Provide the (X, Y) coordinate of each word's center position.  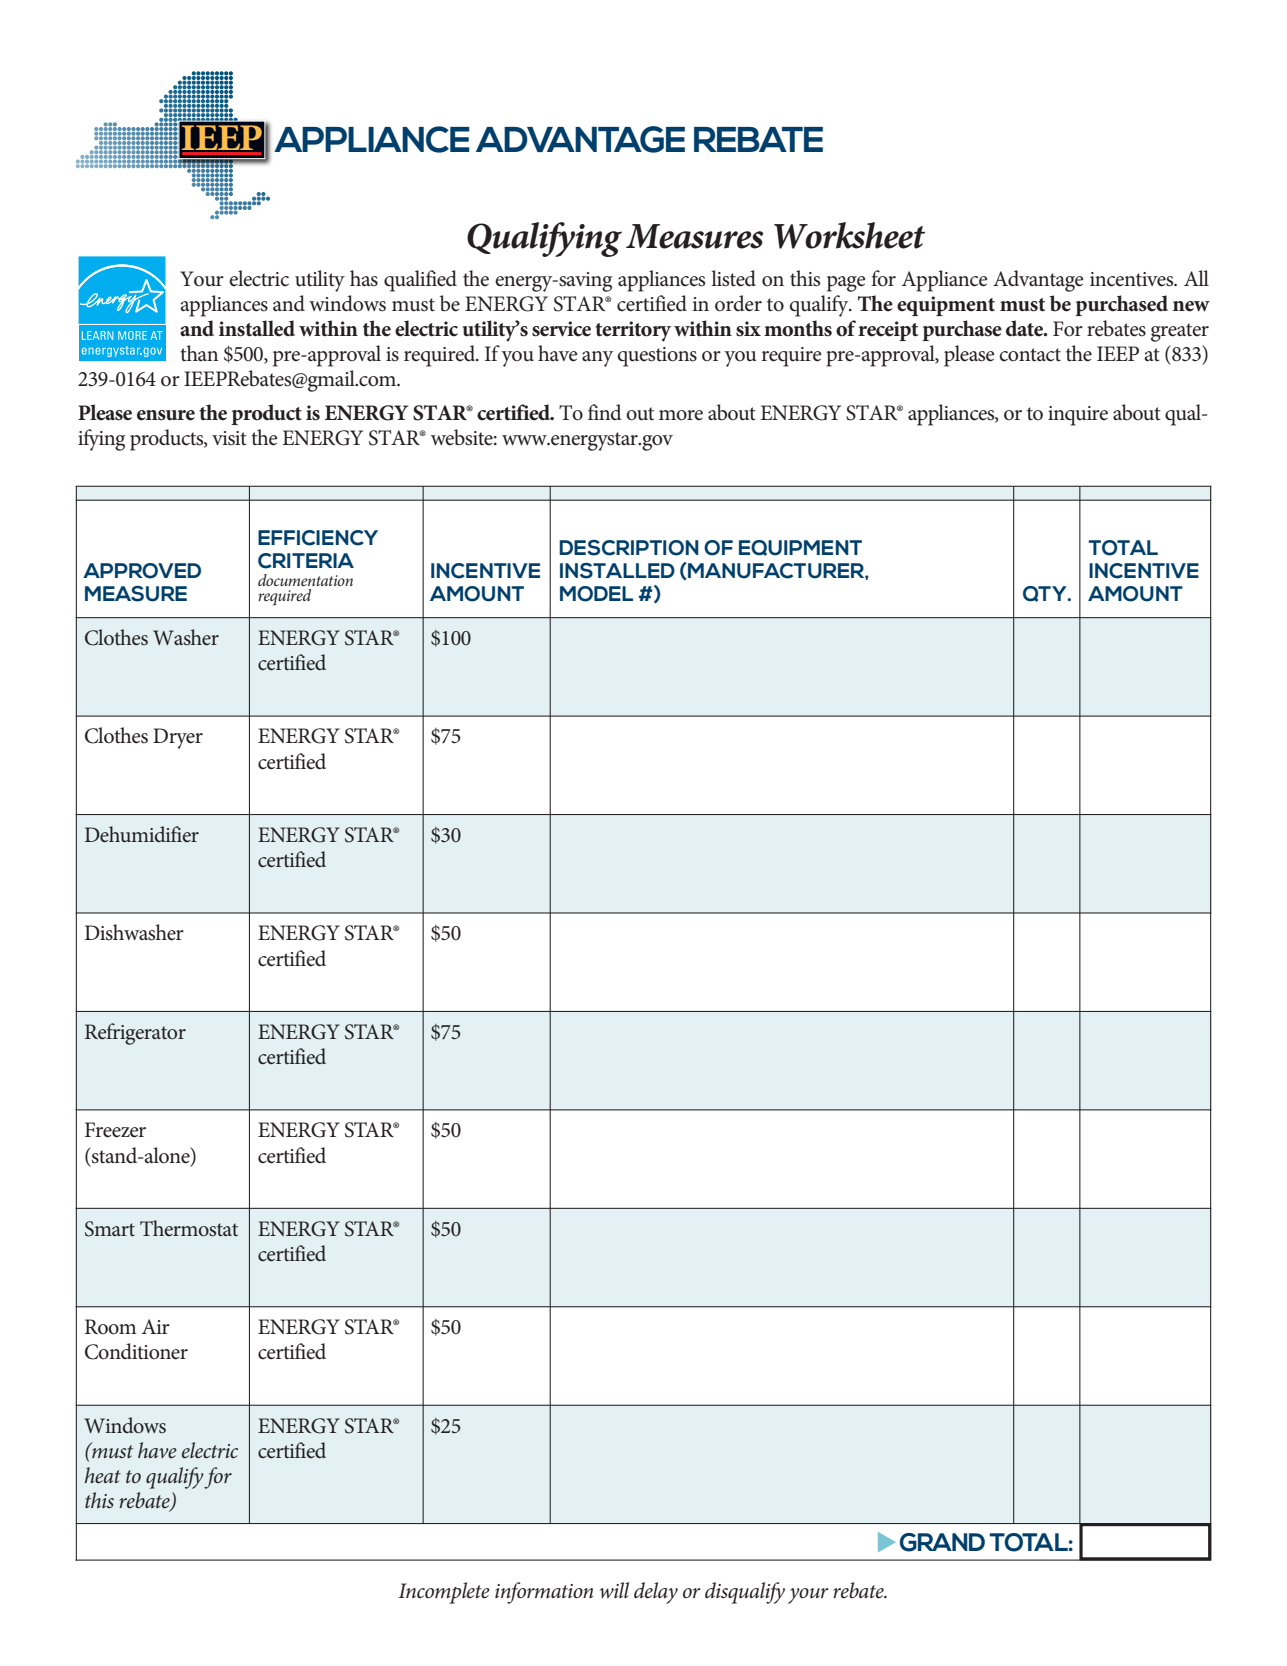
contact (1030, 355)
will (614, 1590)
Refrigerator (135, 1034)
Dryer (178, 738)
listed (733, 278)
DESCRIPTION (629, 548)
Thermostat (189, 1228)
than (199, 353)
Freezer (115, 1130)
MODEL (596, 594)
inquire (1078, 416)
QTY (1046, 594)
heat (103, 1475)
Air (156, 1326)
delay (656, 1593)
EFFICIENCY (318, 538)
